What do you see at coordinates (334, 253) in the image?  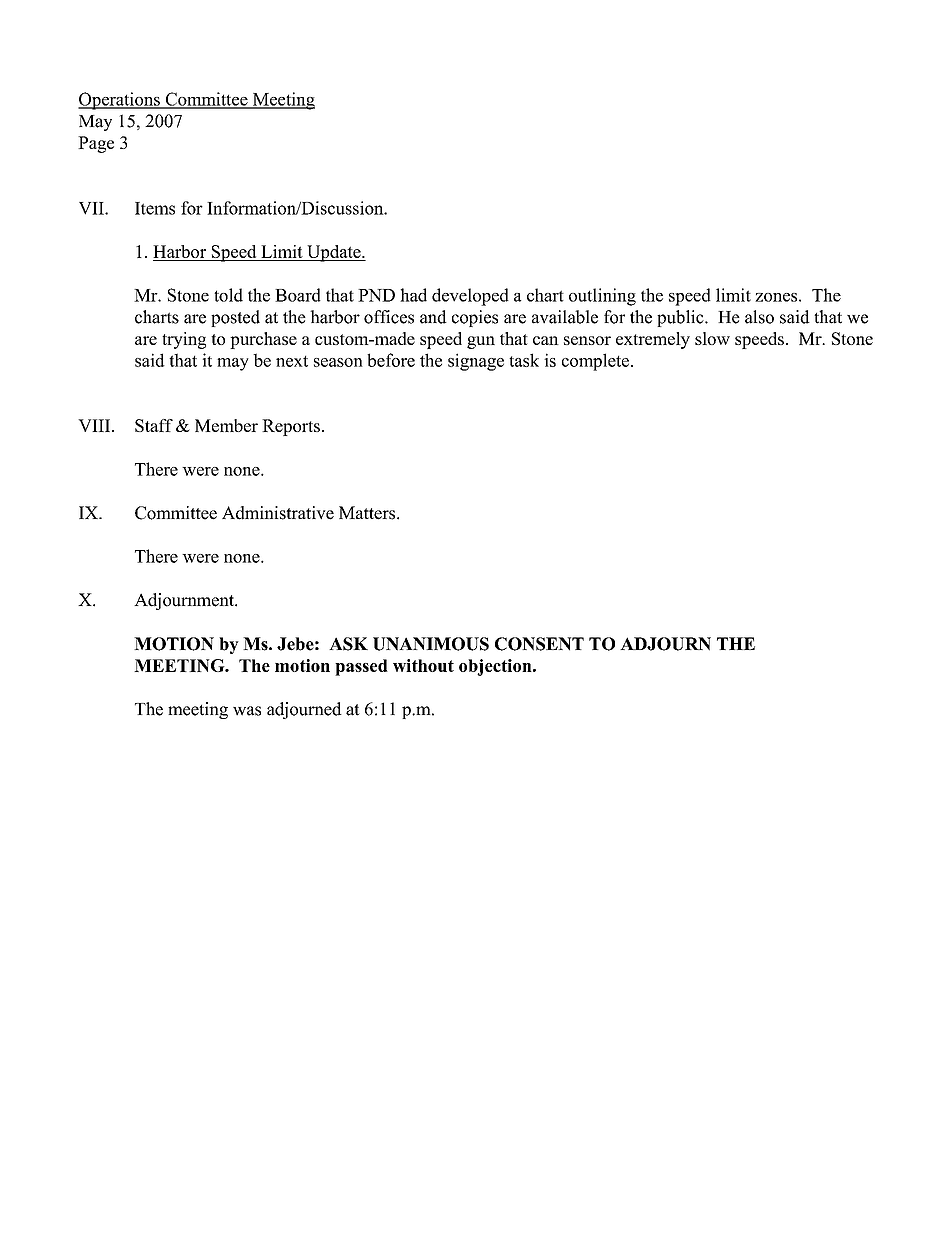 I see `Update` at bounding box center [334, 253].
